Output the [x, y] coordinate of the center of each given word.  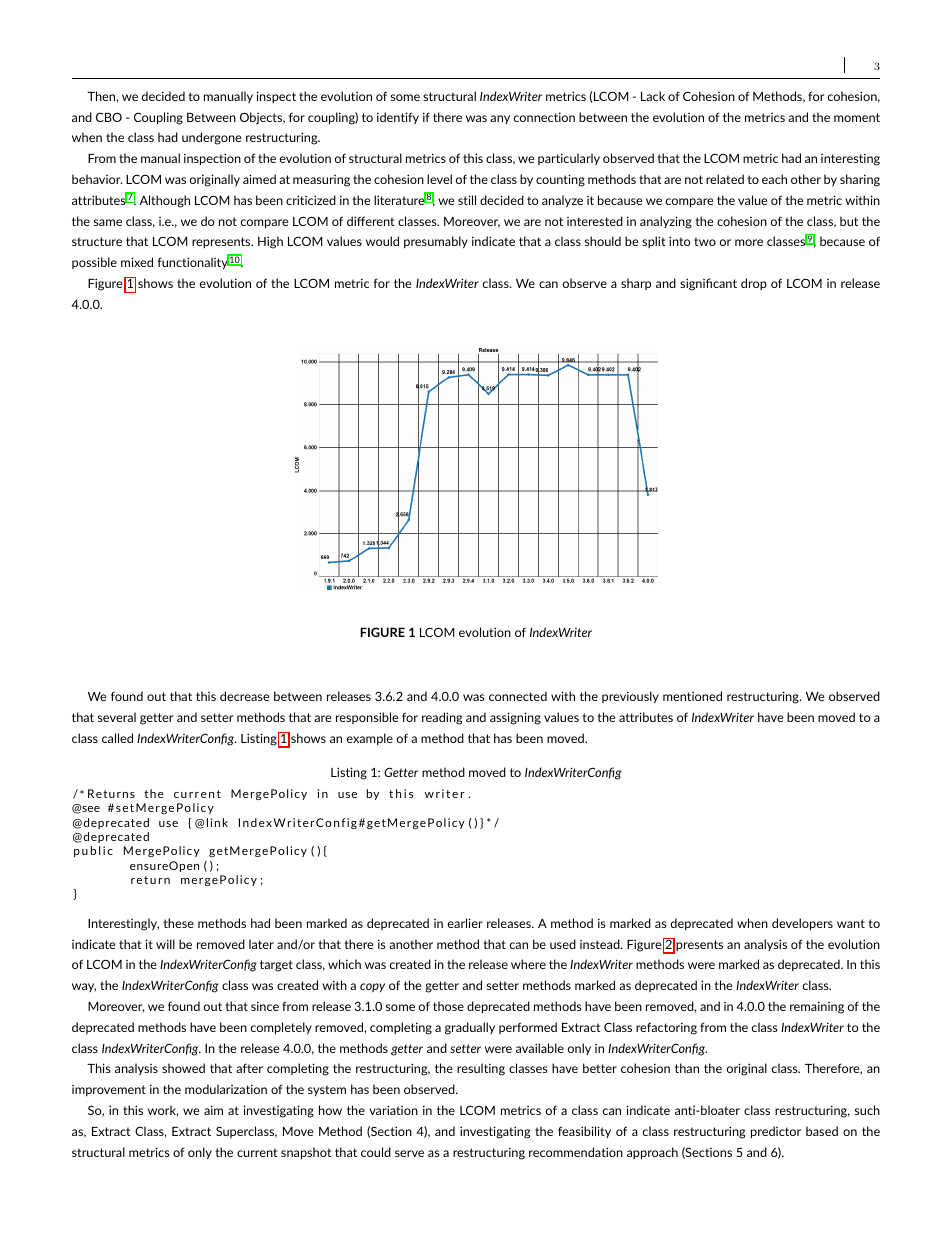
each [774, 179]
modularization [226, 1089]
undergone [211, 138]
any [500, 119]
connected [518, 696]
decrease [244, 696]
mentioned [692, 696]
